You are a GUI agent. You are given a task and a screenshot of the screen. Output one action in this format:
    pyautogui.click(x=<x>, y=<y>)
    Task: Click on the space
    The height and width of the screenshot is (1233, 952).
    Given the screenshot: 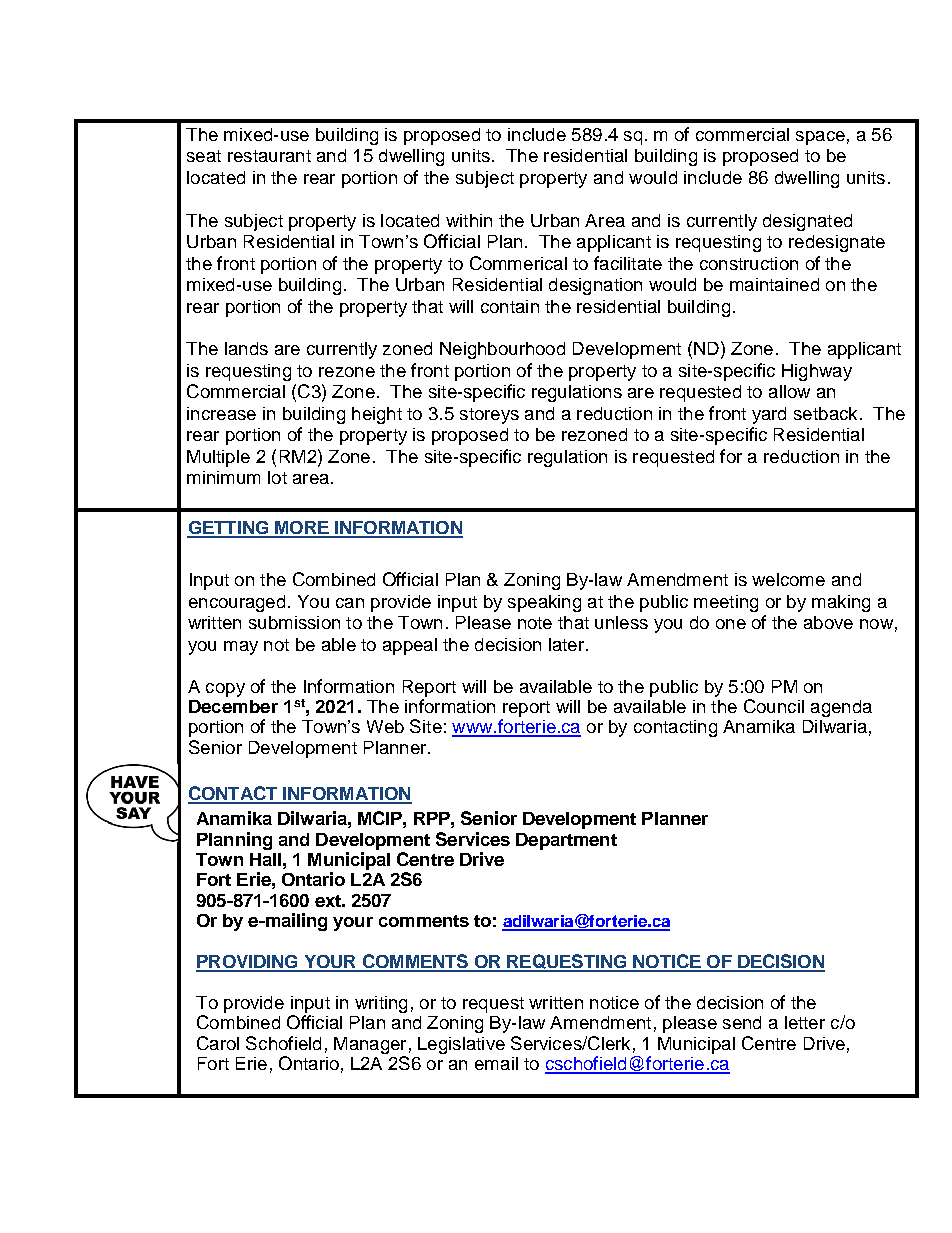 What is the action you would take?
    pyautogui.click(x=820, y=138)
